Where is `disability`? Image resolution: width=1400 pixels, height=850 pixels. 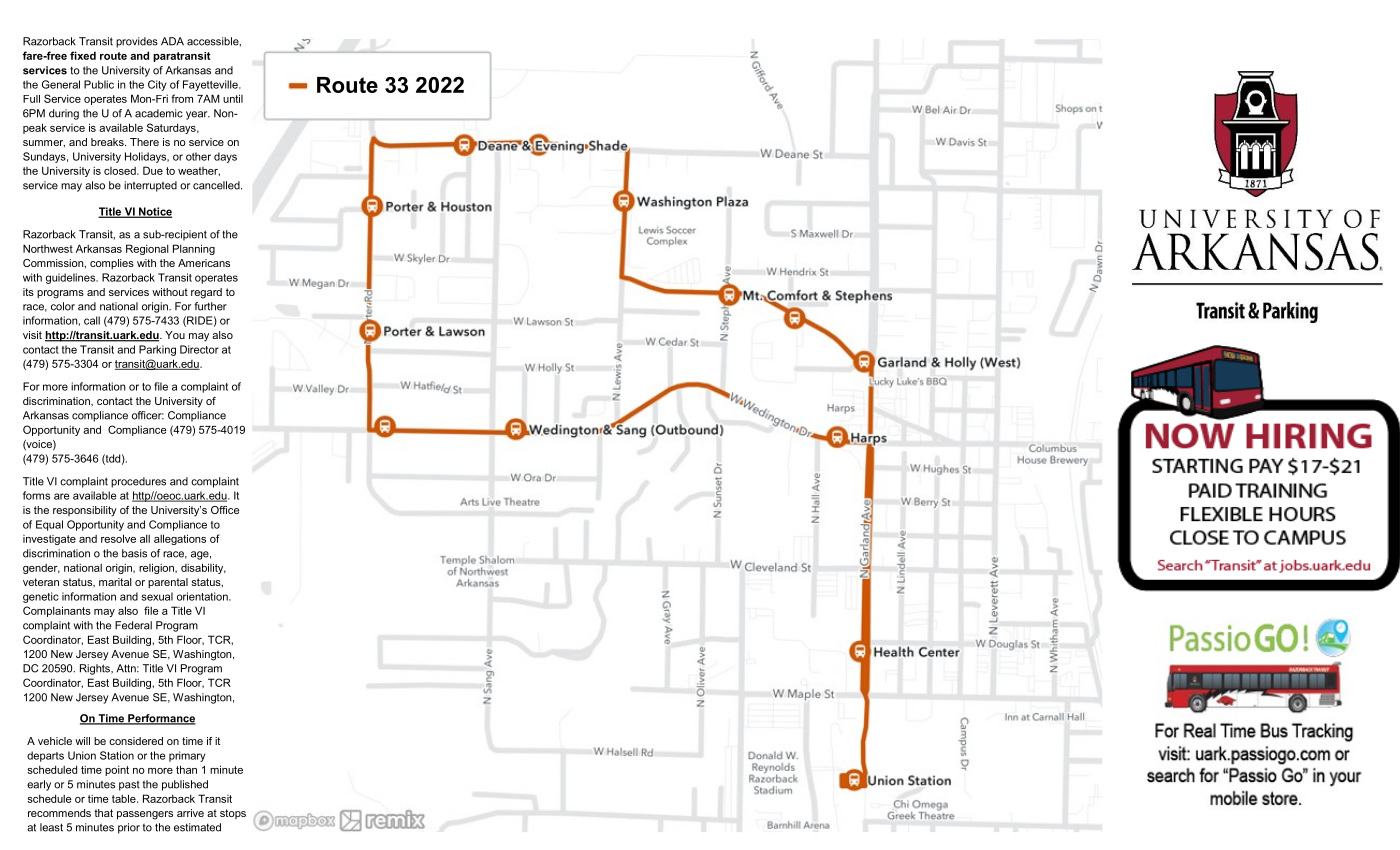 disability is located at coordinates (203, 568).
